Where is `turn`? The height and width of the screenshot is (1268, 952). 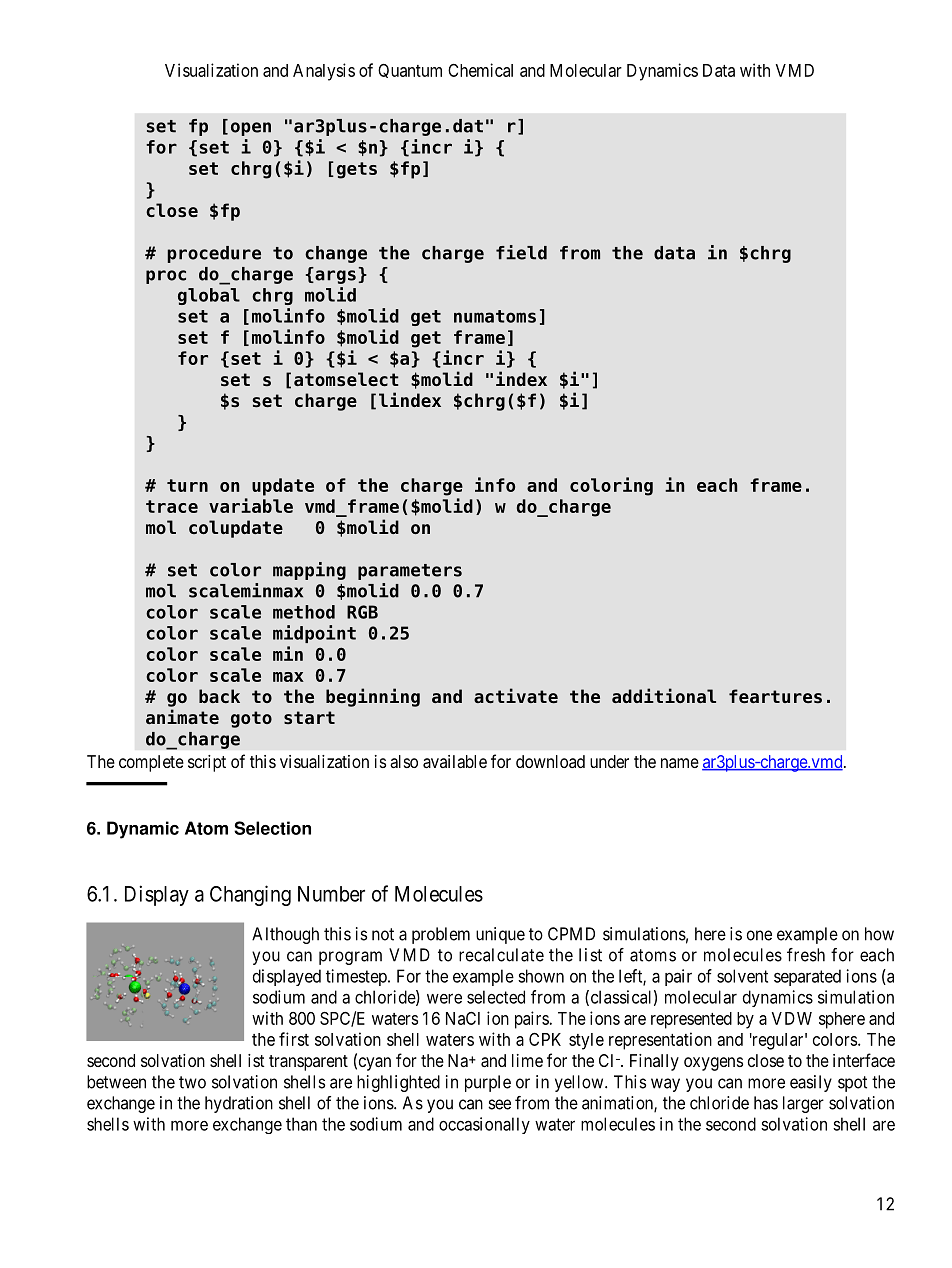
turn is located at coordinates (187, 485).
